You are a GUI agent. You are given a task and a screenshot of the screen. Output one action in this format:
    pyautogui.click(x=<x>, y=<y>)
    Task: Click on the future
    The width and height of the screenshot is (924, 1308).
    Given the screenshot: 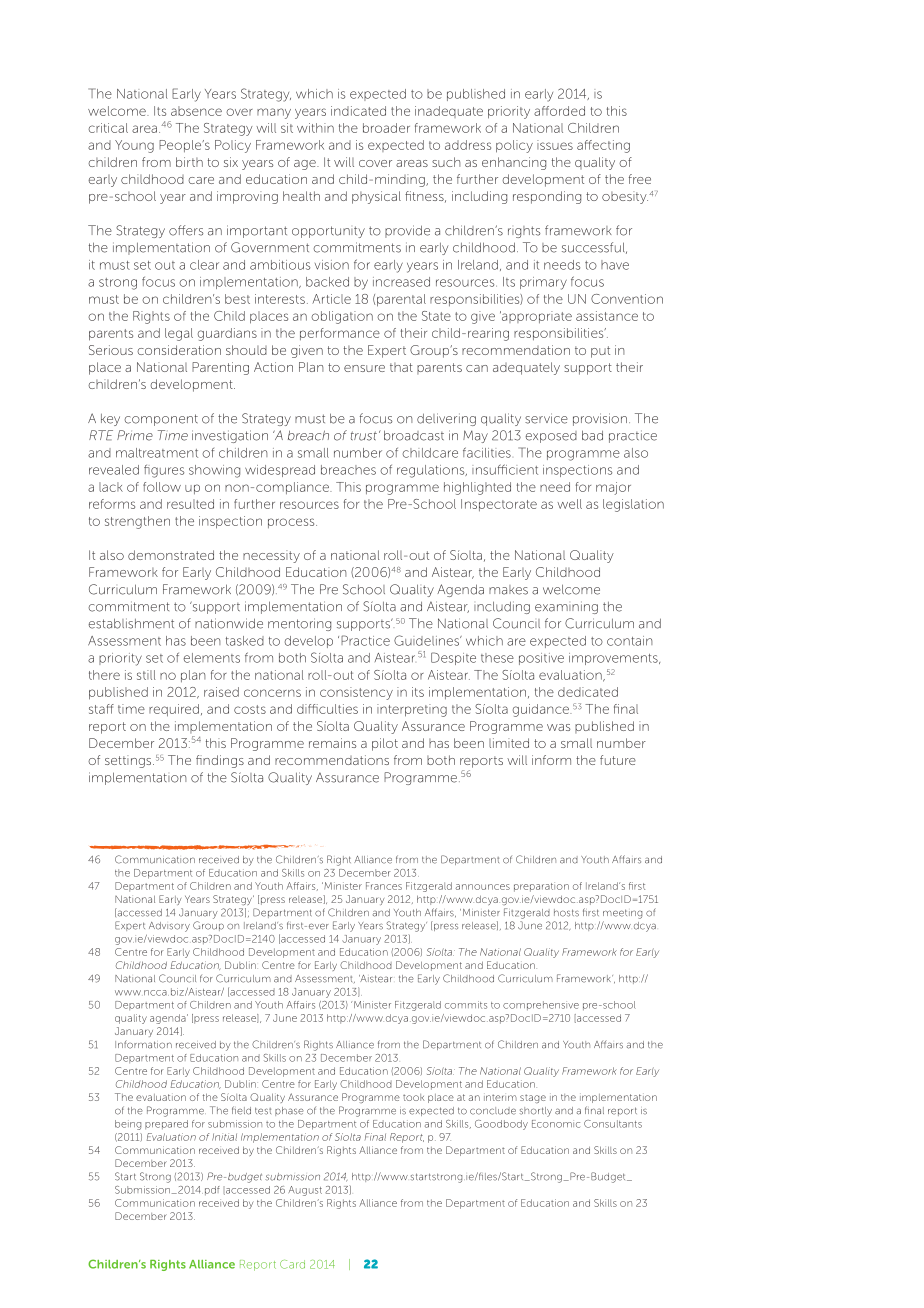 What is the action you would take?
    pyautogui.click(x=618, y=760)
